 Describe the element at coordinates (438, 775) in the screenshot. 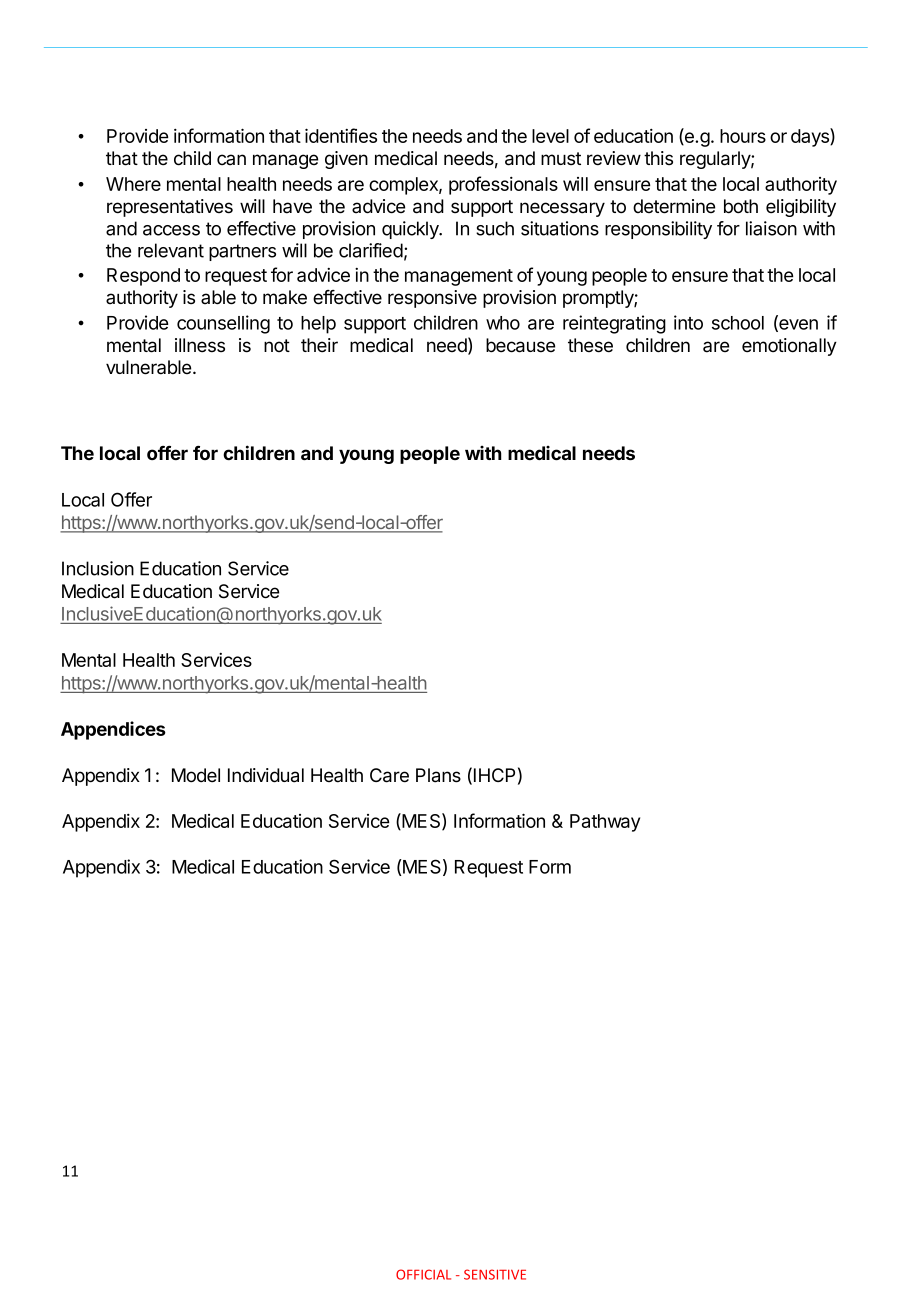

I see `Plans` at that location.
